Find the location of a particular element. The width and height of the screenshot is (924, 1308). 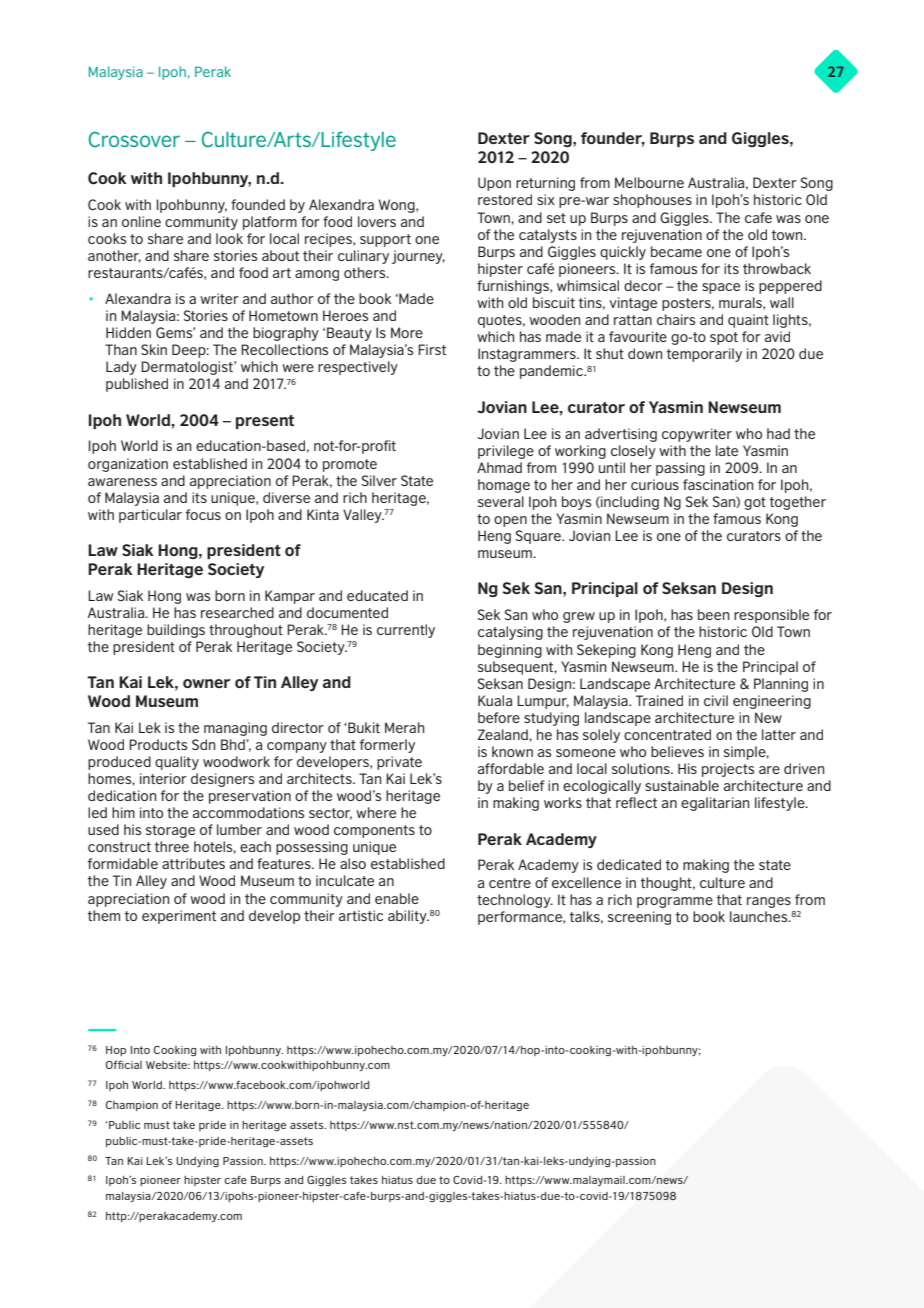

egalitarian is located at coordinates (715, 804).
